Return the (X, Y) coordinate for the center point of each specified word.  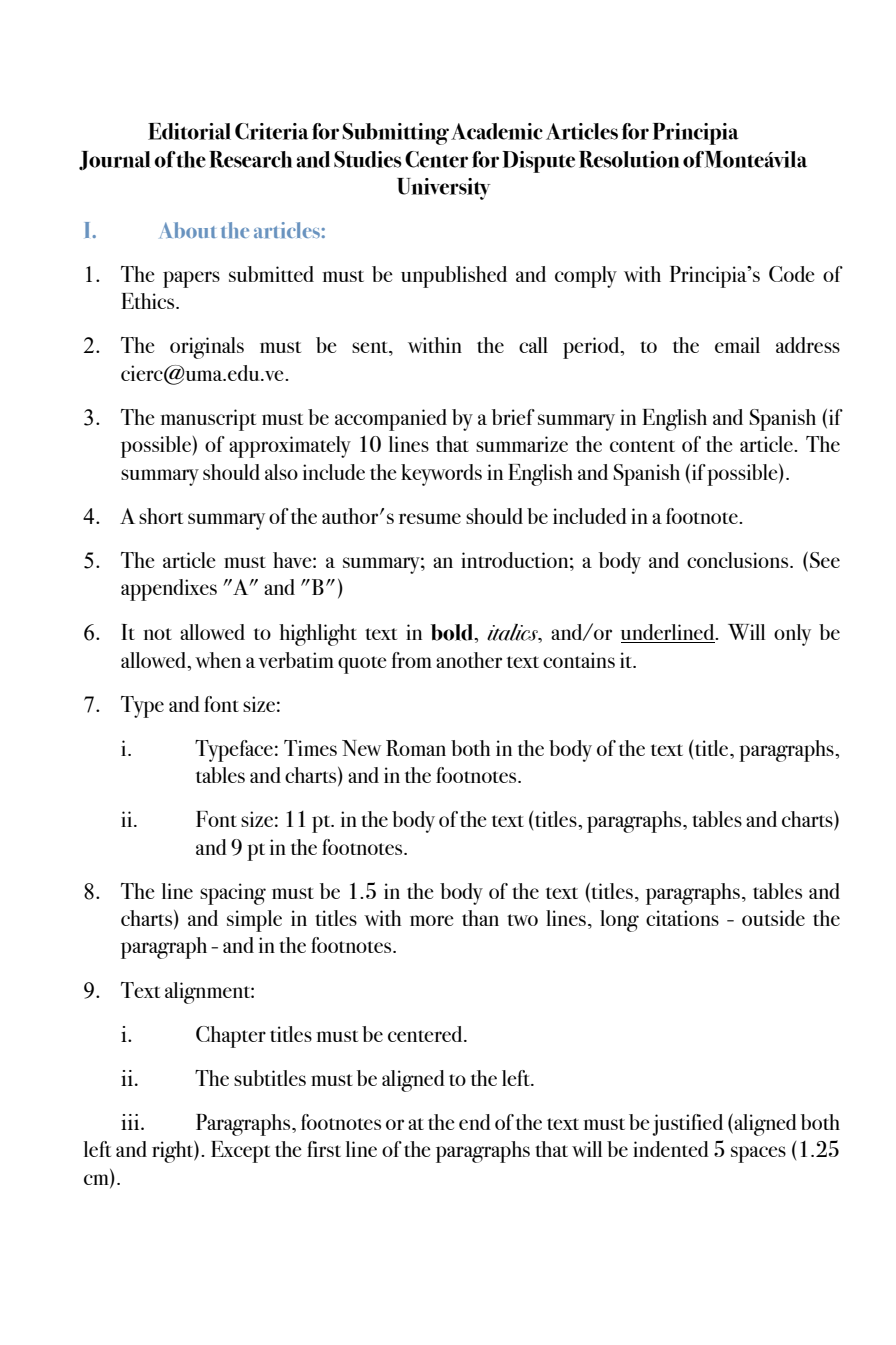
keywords (441, 475)
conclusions (739, 560)
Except (240, 1152)
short (161, 516)
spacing (233, 894)
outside (773, 918)
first (324, 1149)
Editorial (189, 131)
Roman (416, 748)
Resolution (629, 159)
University (444, 189)
